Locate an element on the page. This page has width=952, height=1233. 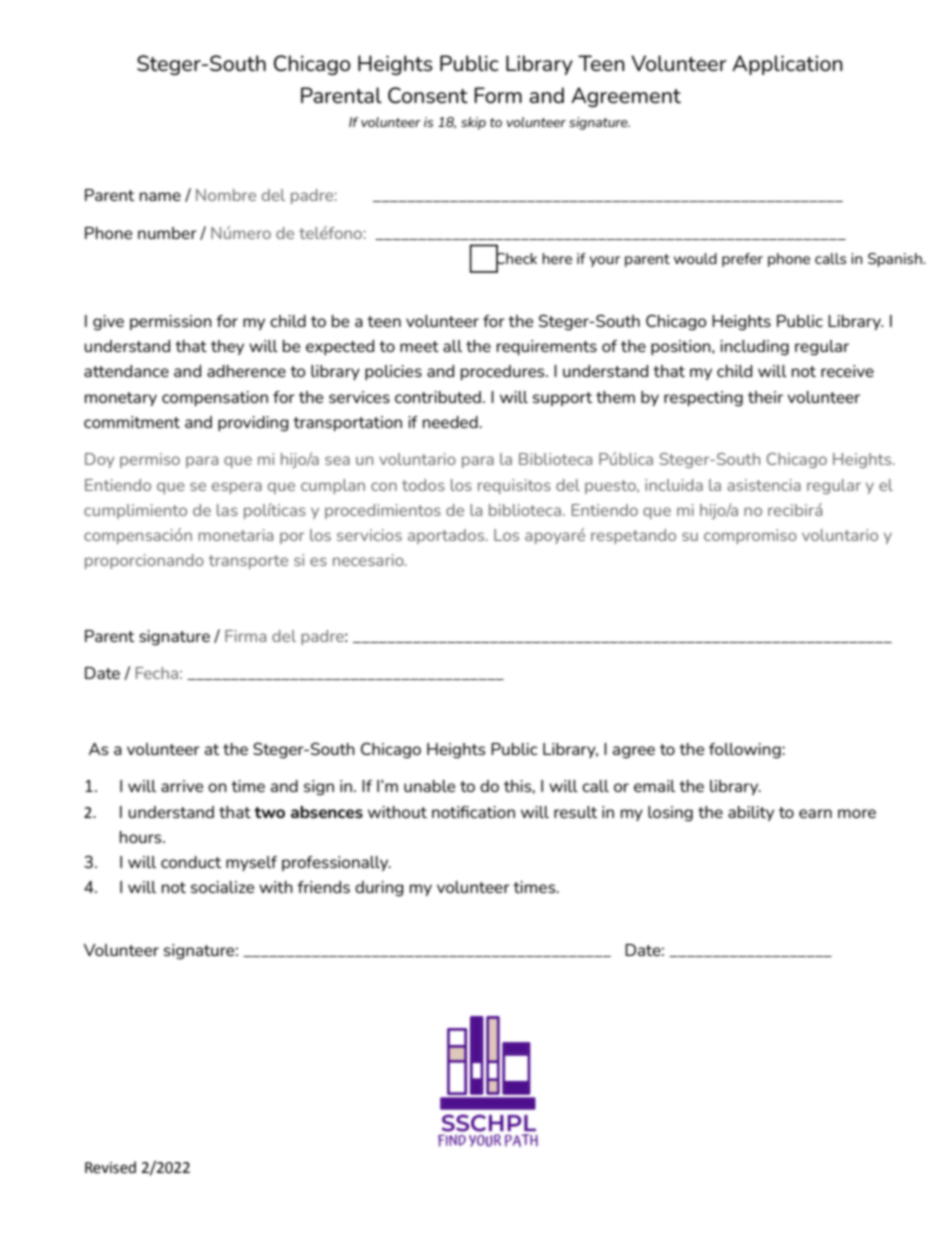
Application is located at coordinates (787, 65).
